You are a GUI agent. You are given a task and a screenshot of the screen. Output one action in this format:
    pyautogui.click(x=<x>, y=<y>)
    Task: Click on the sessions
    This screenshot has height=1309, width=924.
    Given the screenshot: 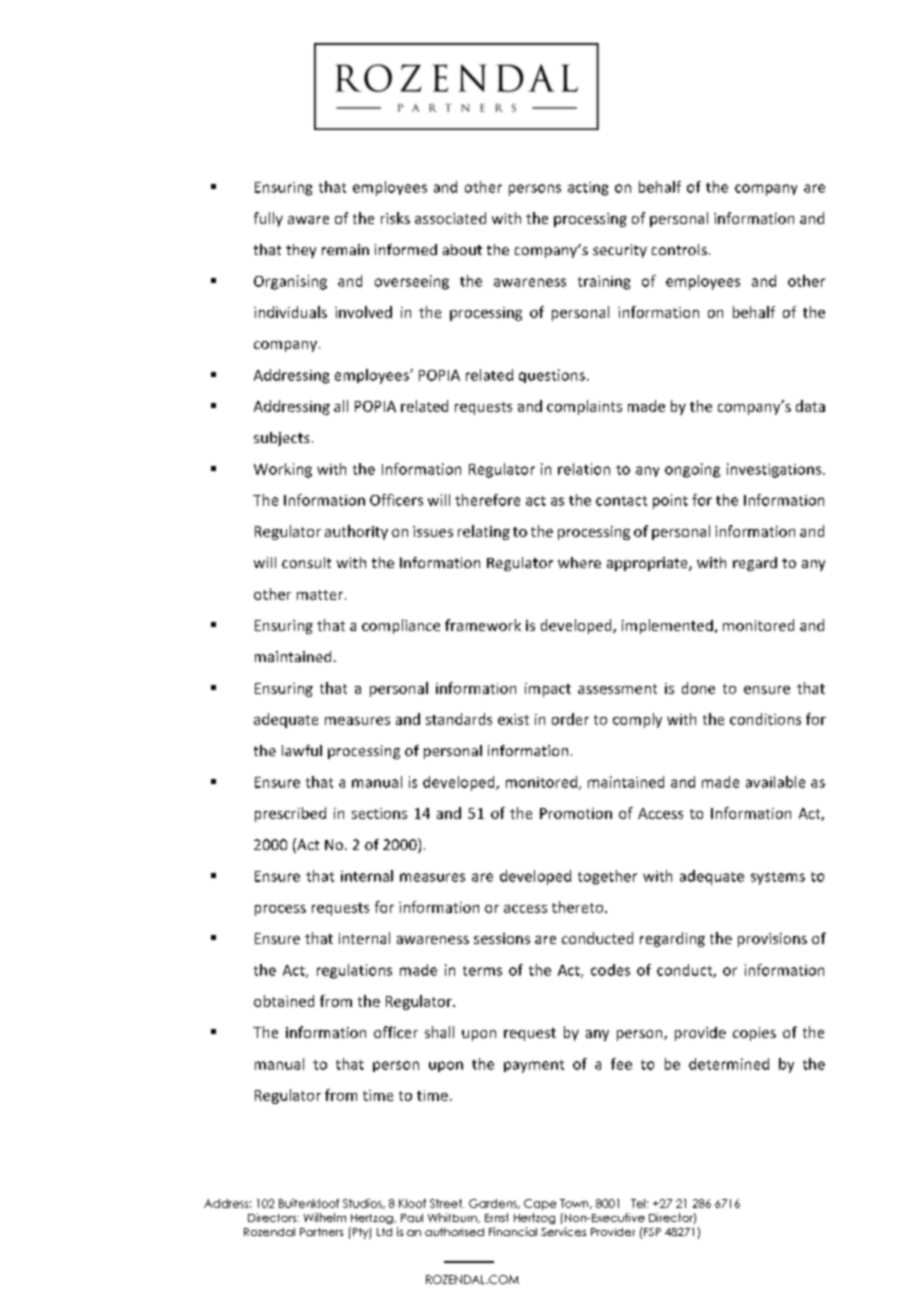 What is the action you would take?
    pyautogui.click(x=502, y=938)
